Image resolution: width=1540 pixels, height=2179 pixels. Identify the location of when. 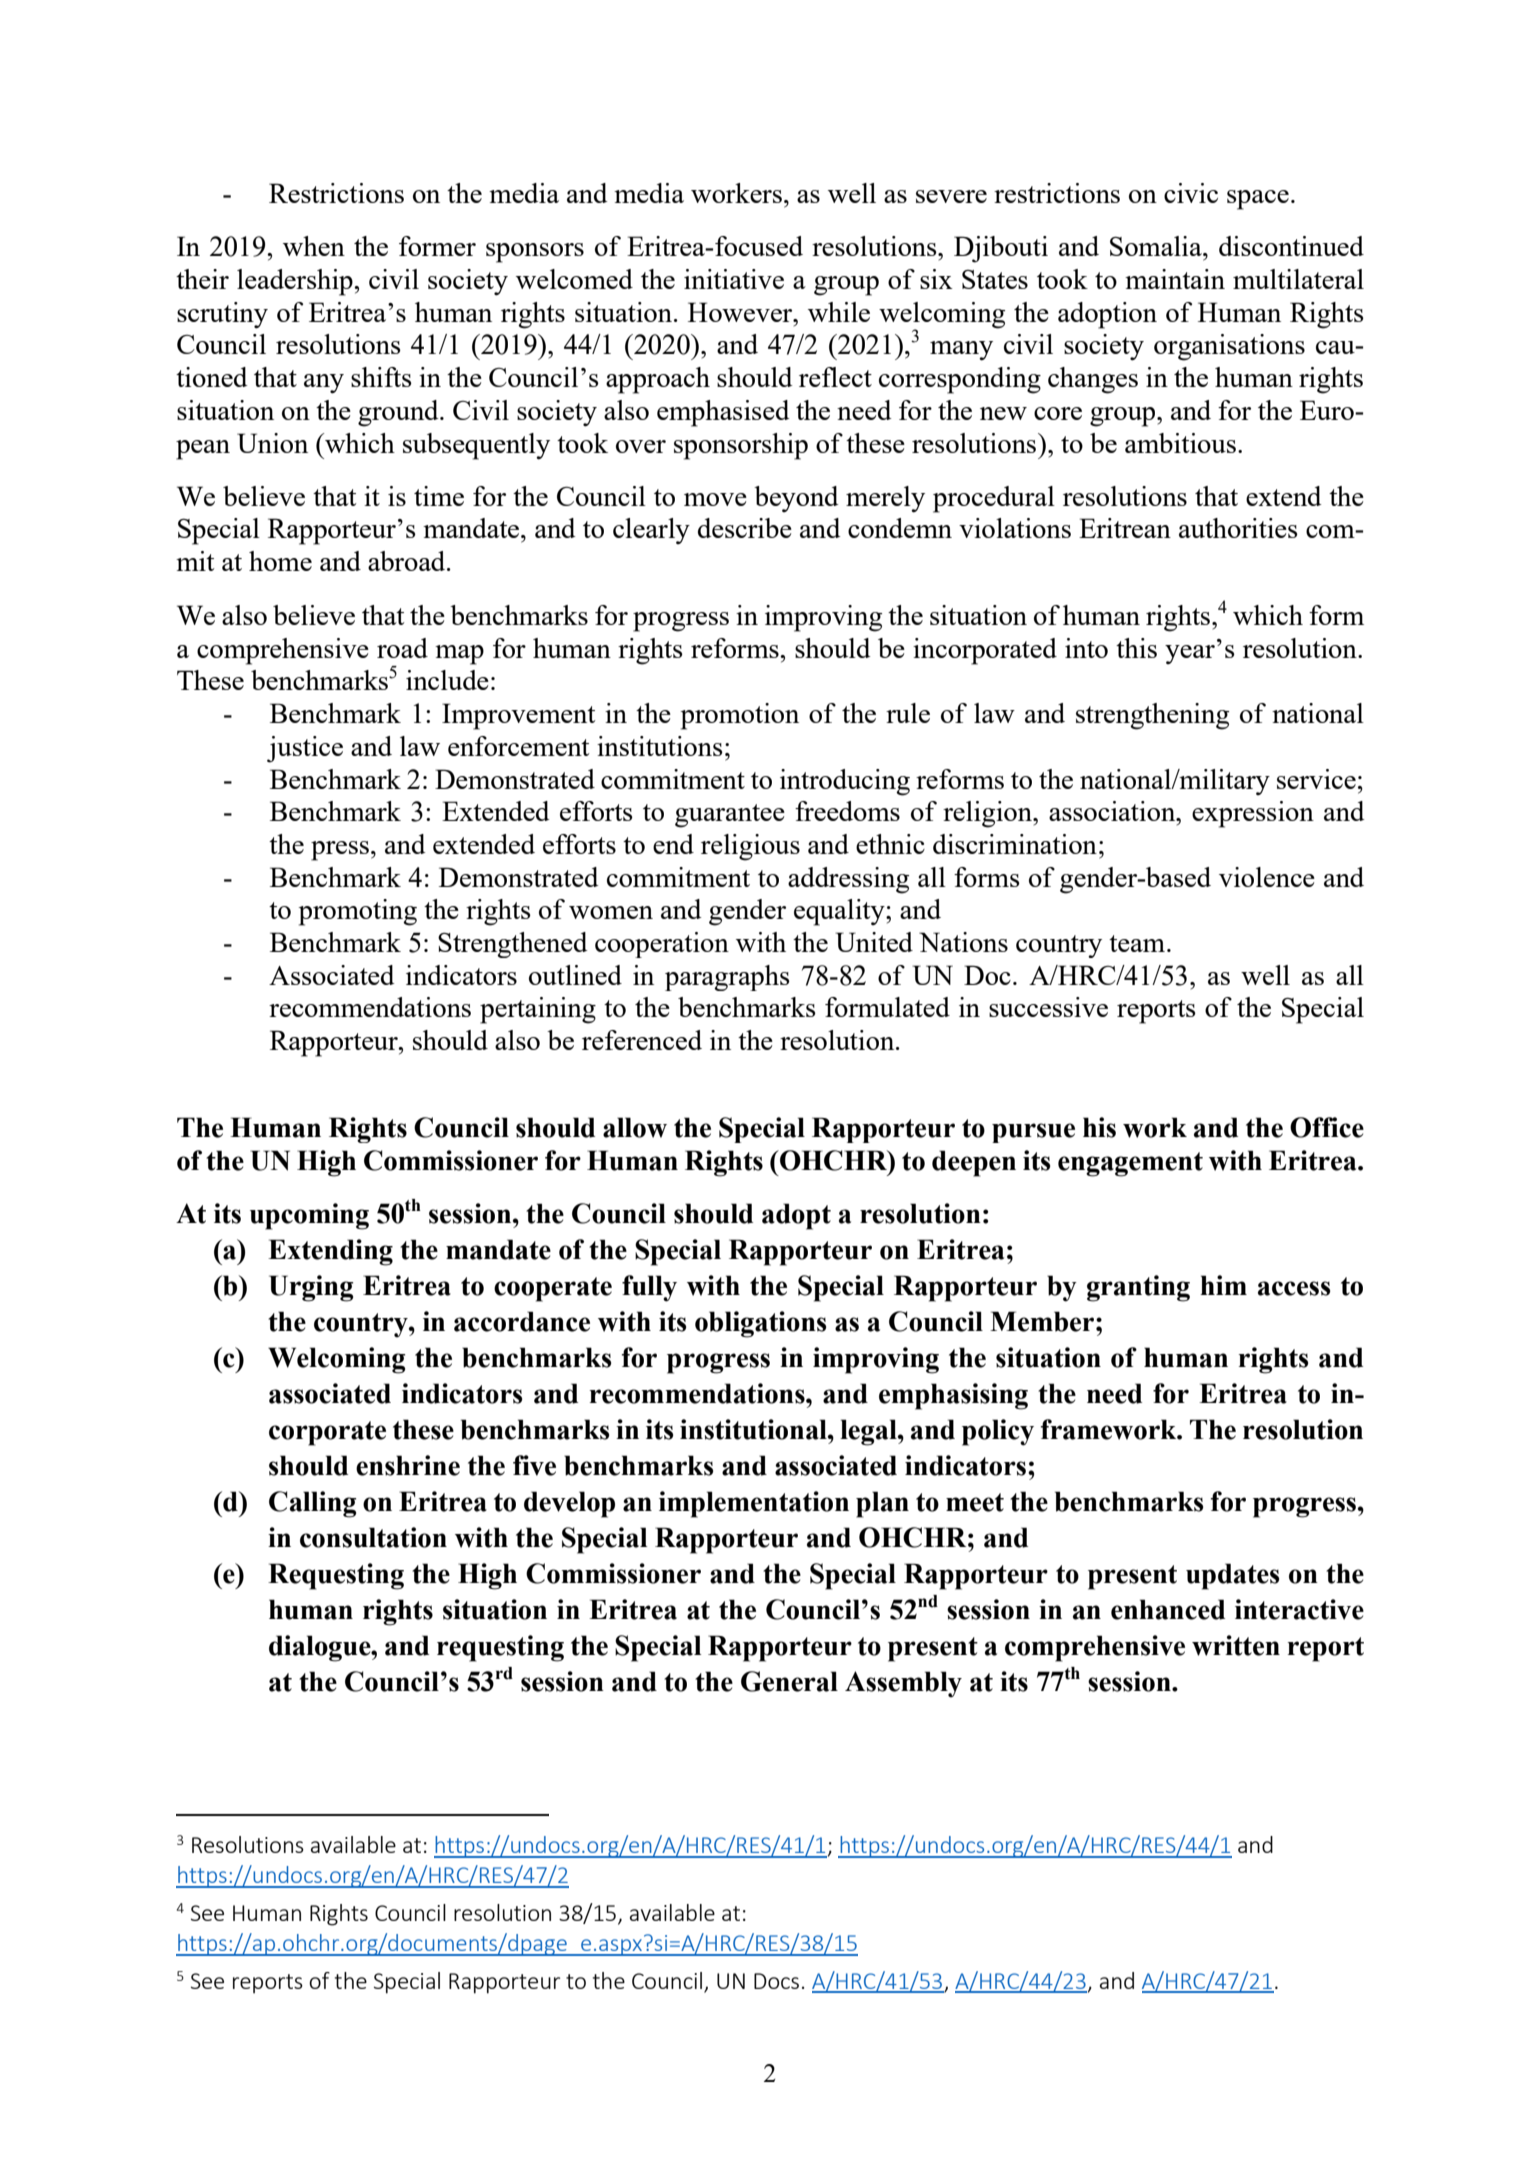
(314, 246).
